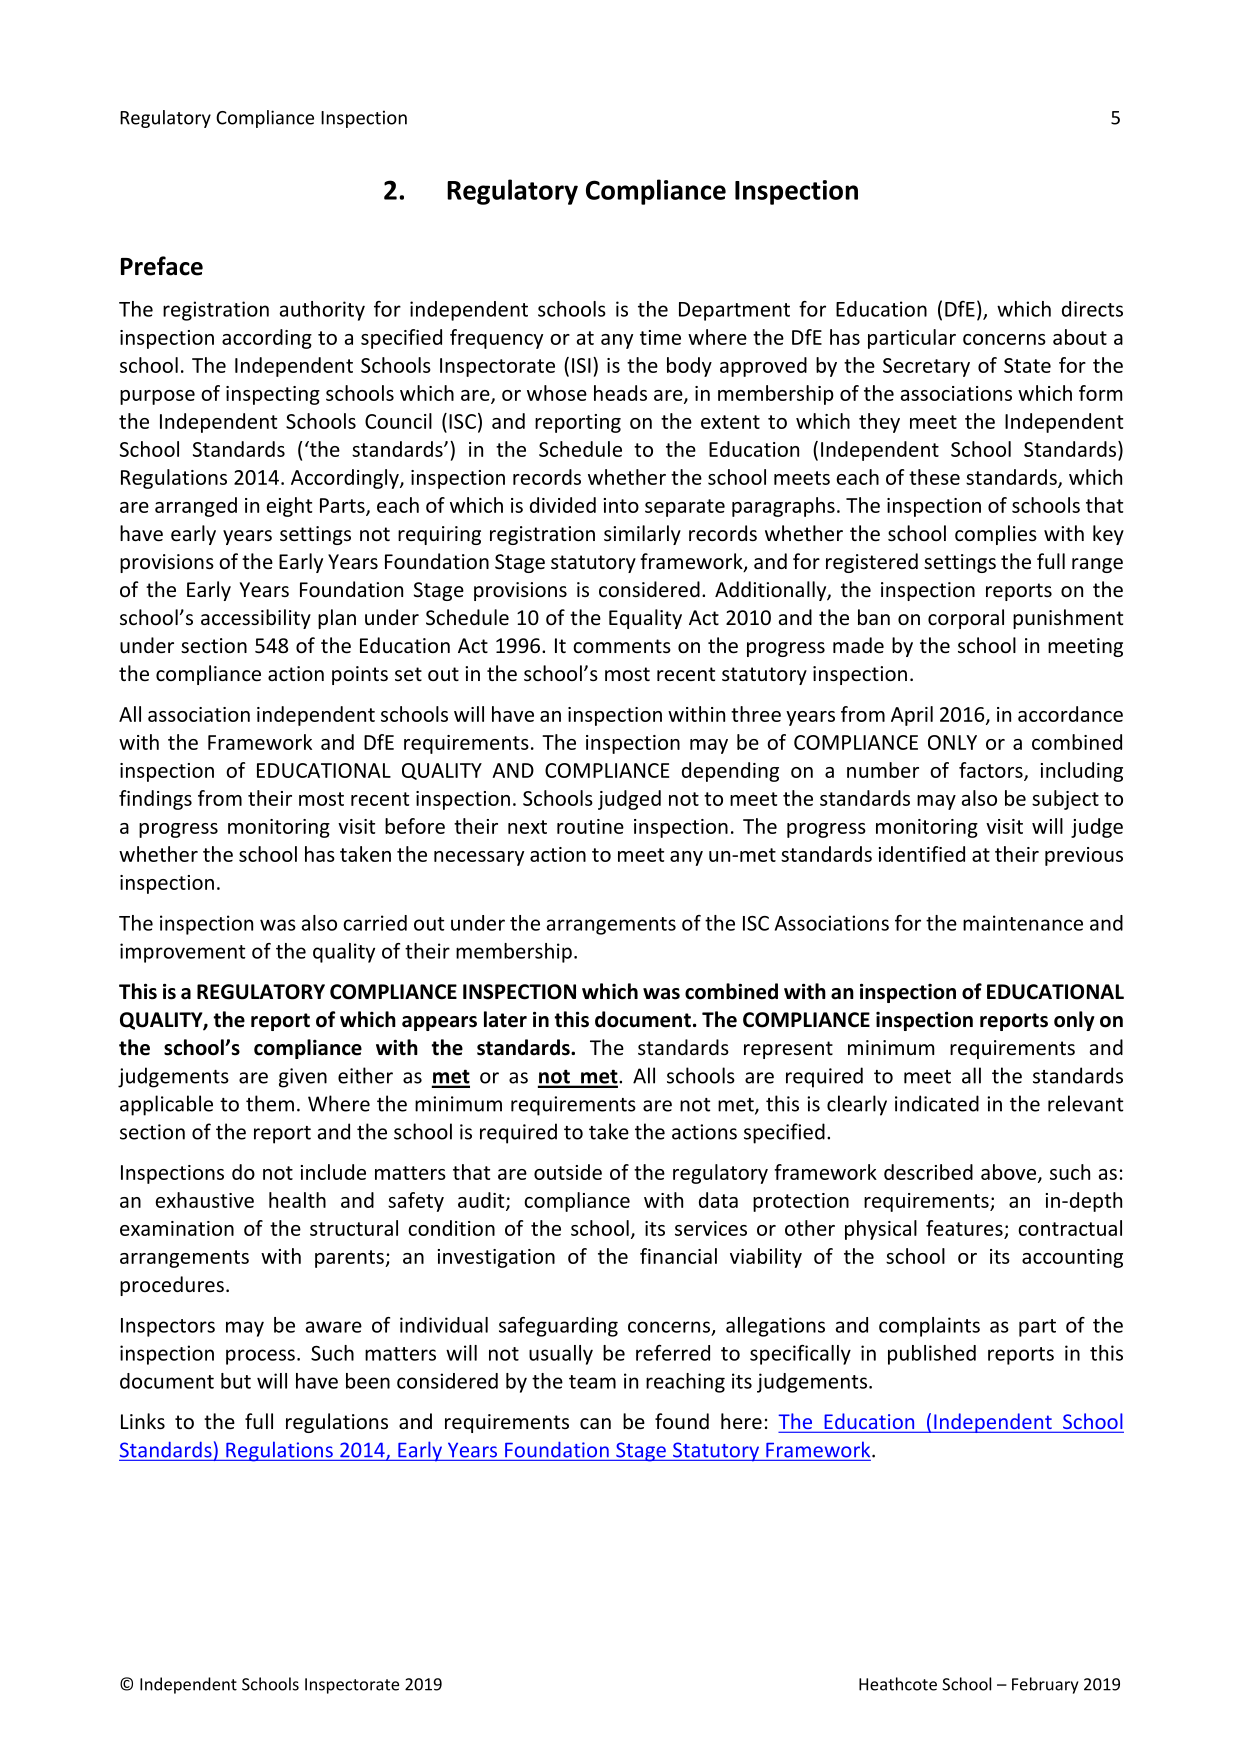 The image size is (1243, 1758). I want to click on Links, so click(143, 1421).
